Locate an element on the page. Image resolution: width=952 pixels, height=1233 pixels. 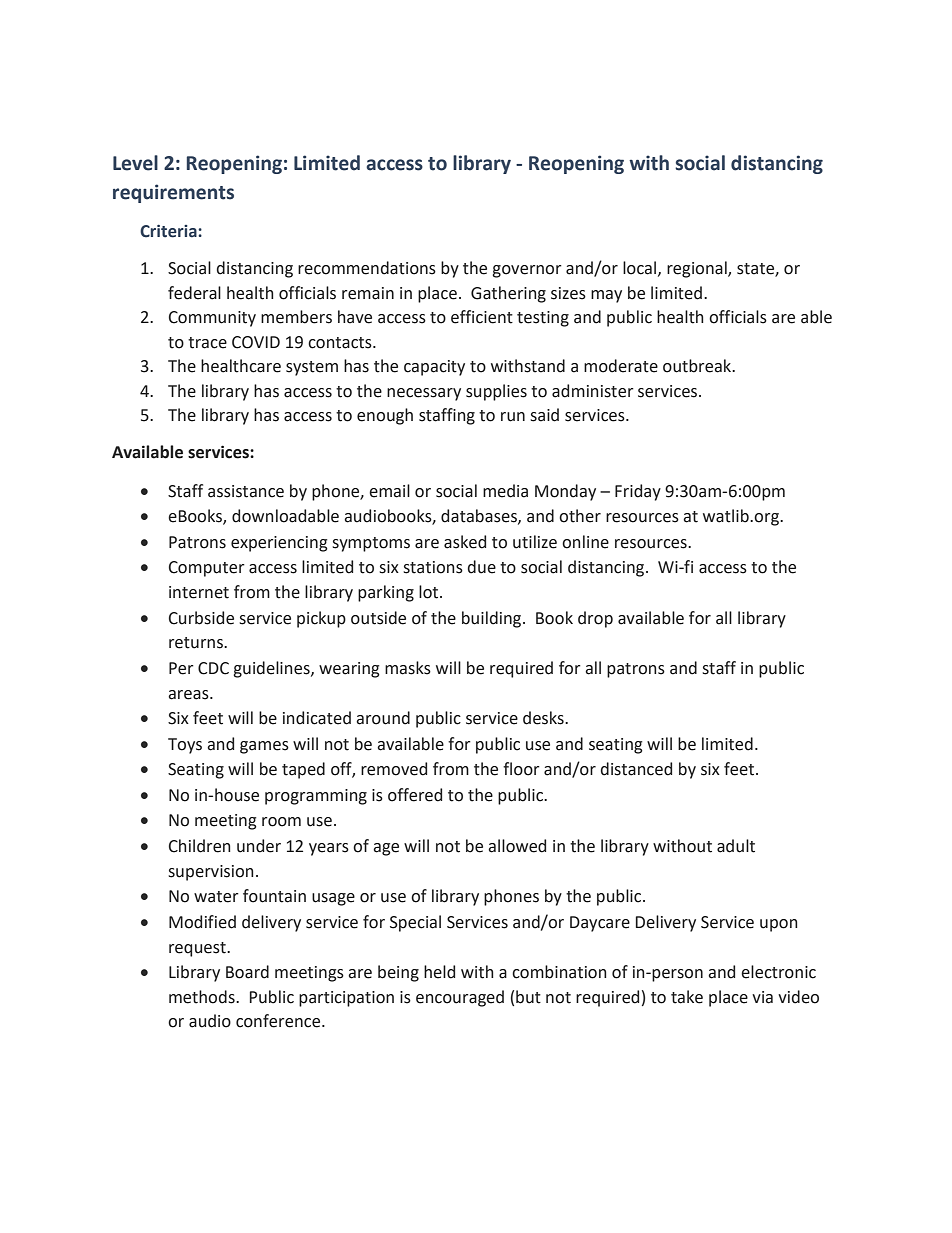
encouraged is located at coordinates (460, 998).
